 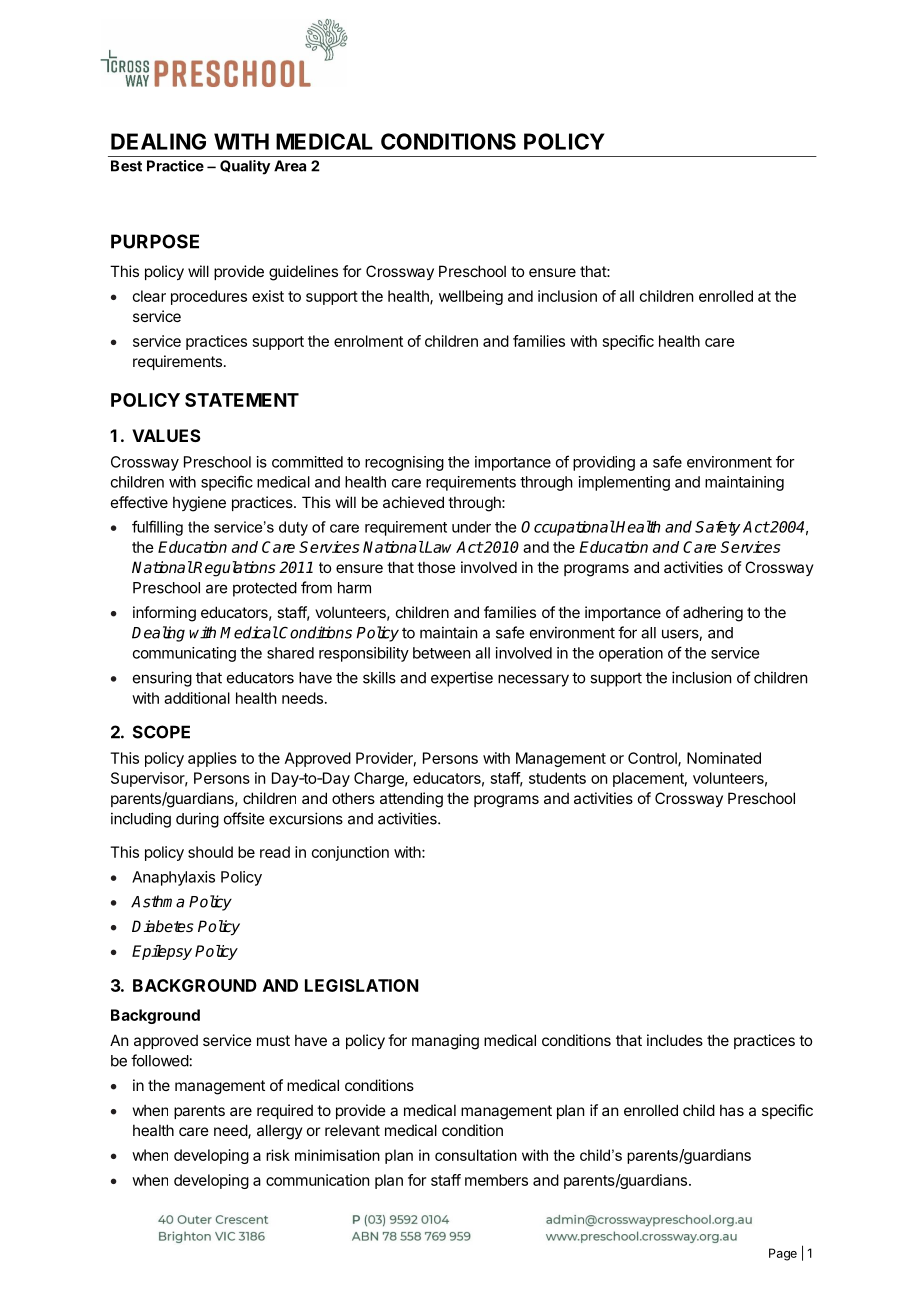 I want to click on wellbeing, so click(x=471, y=297).
